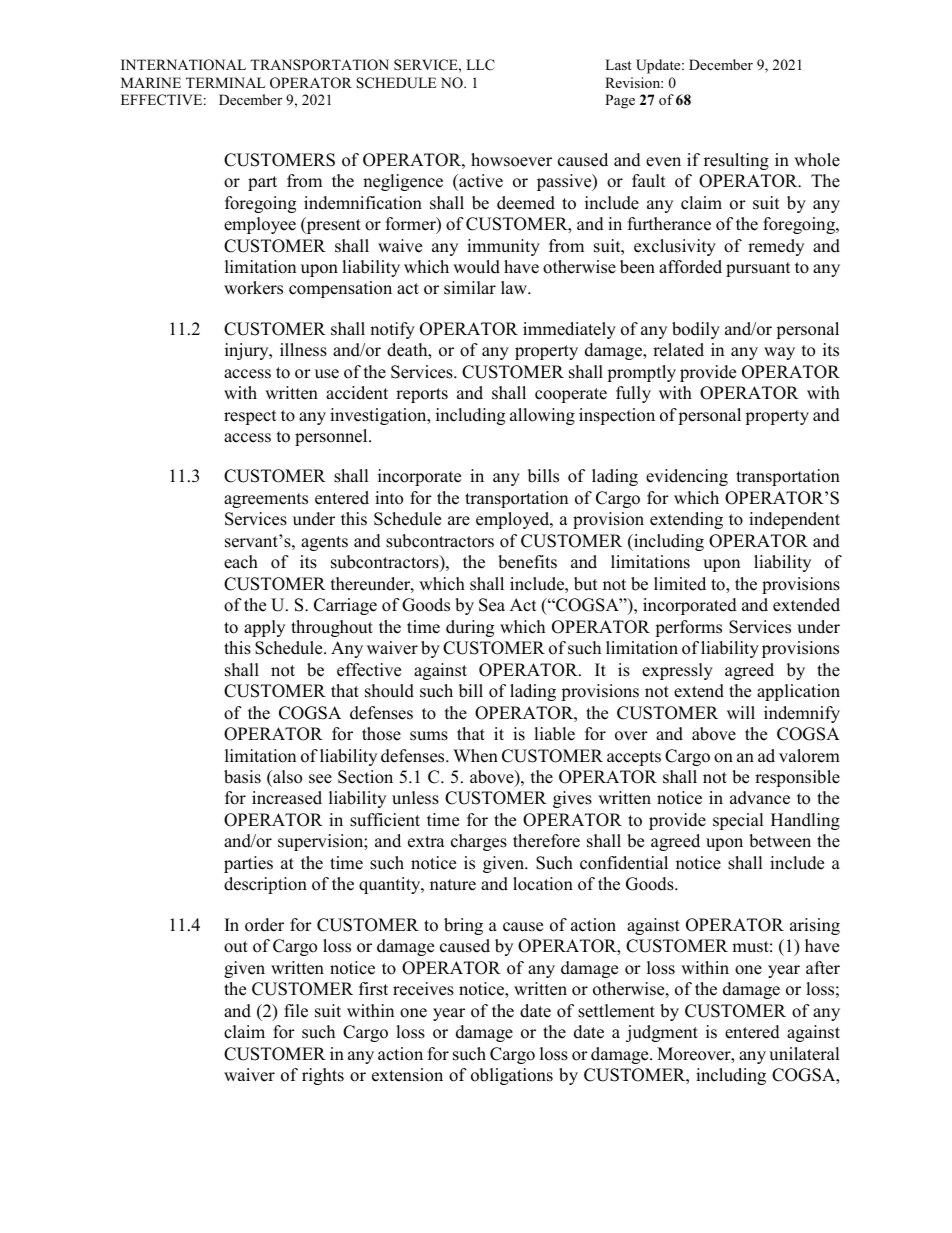  Describe the element at coordinates (512, 1076) in the screenshot. I see `obligations` at that location.
